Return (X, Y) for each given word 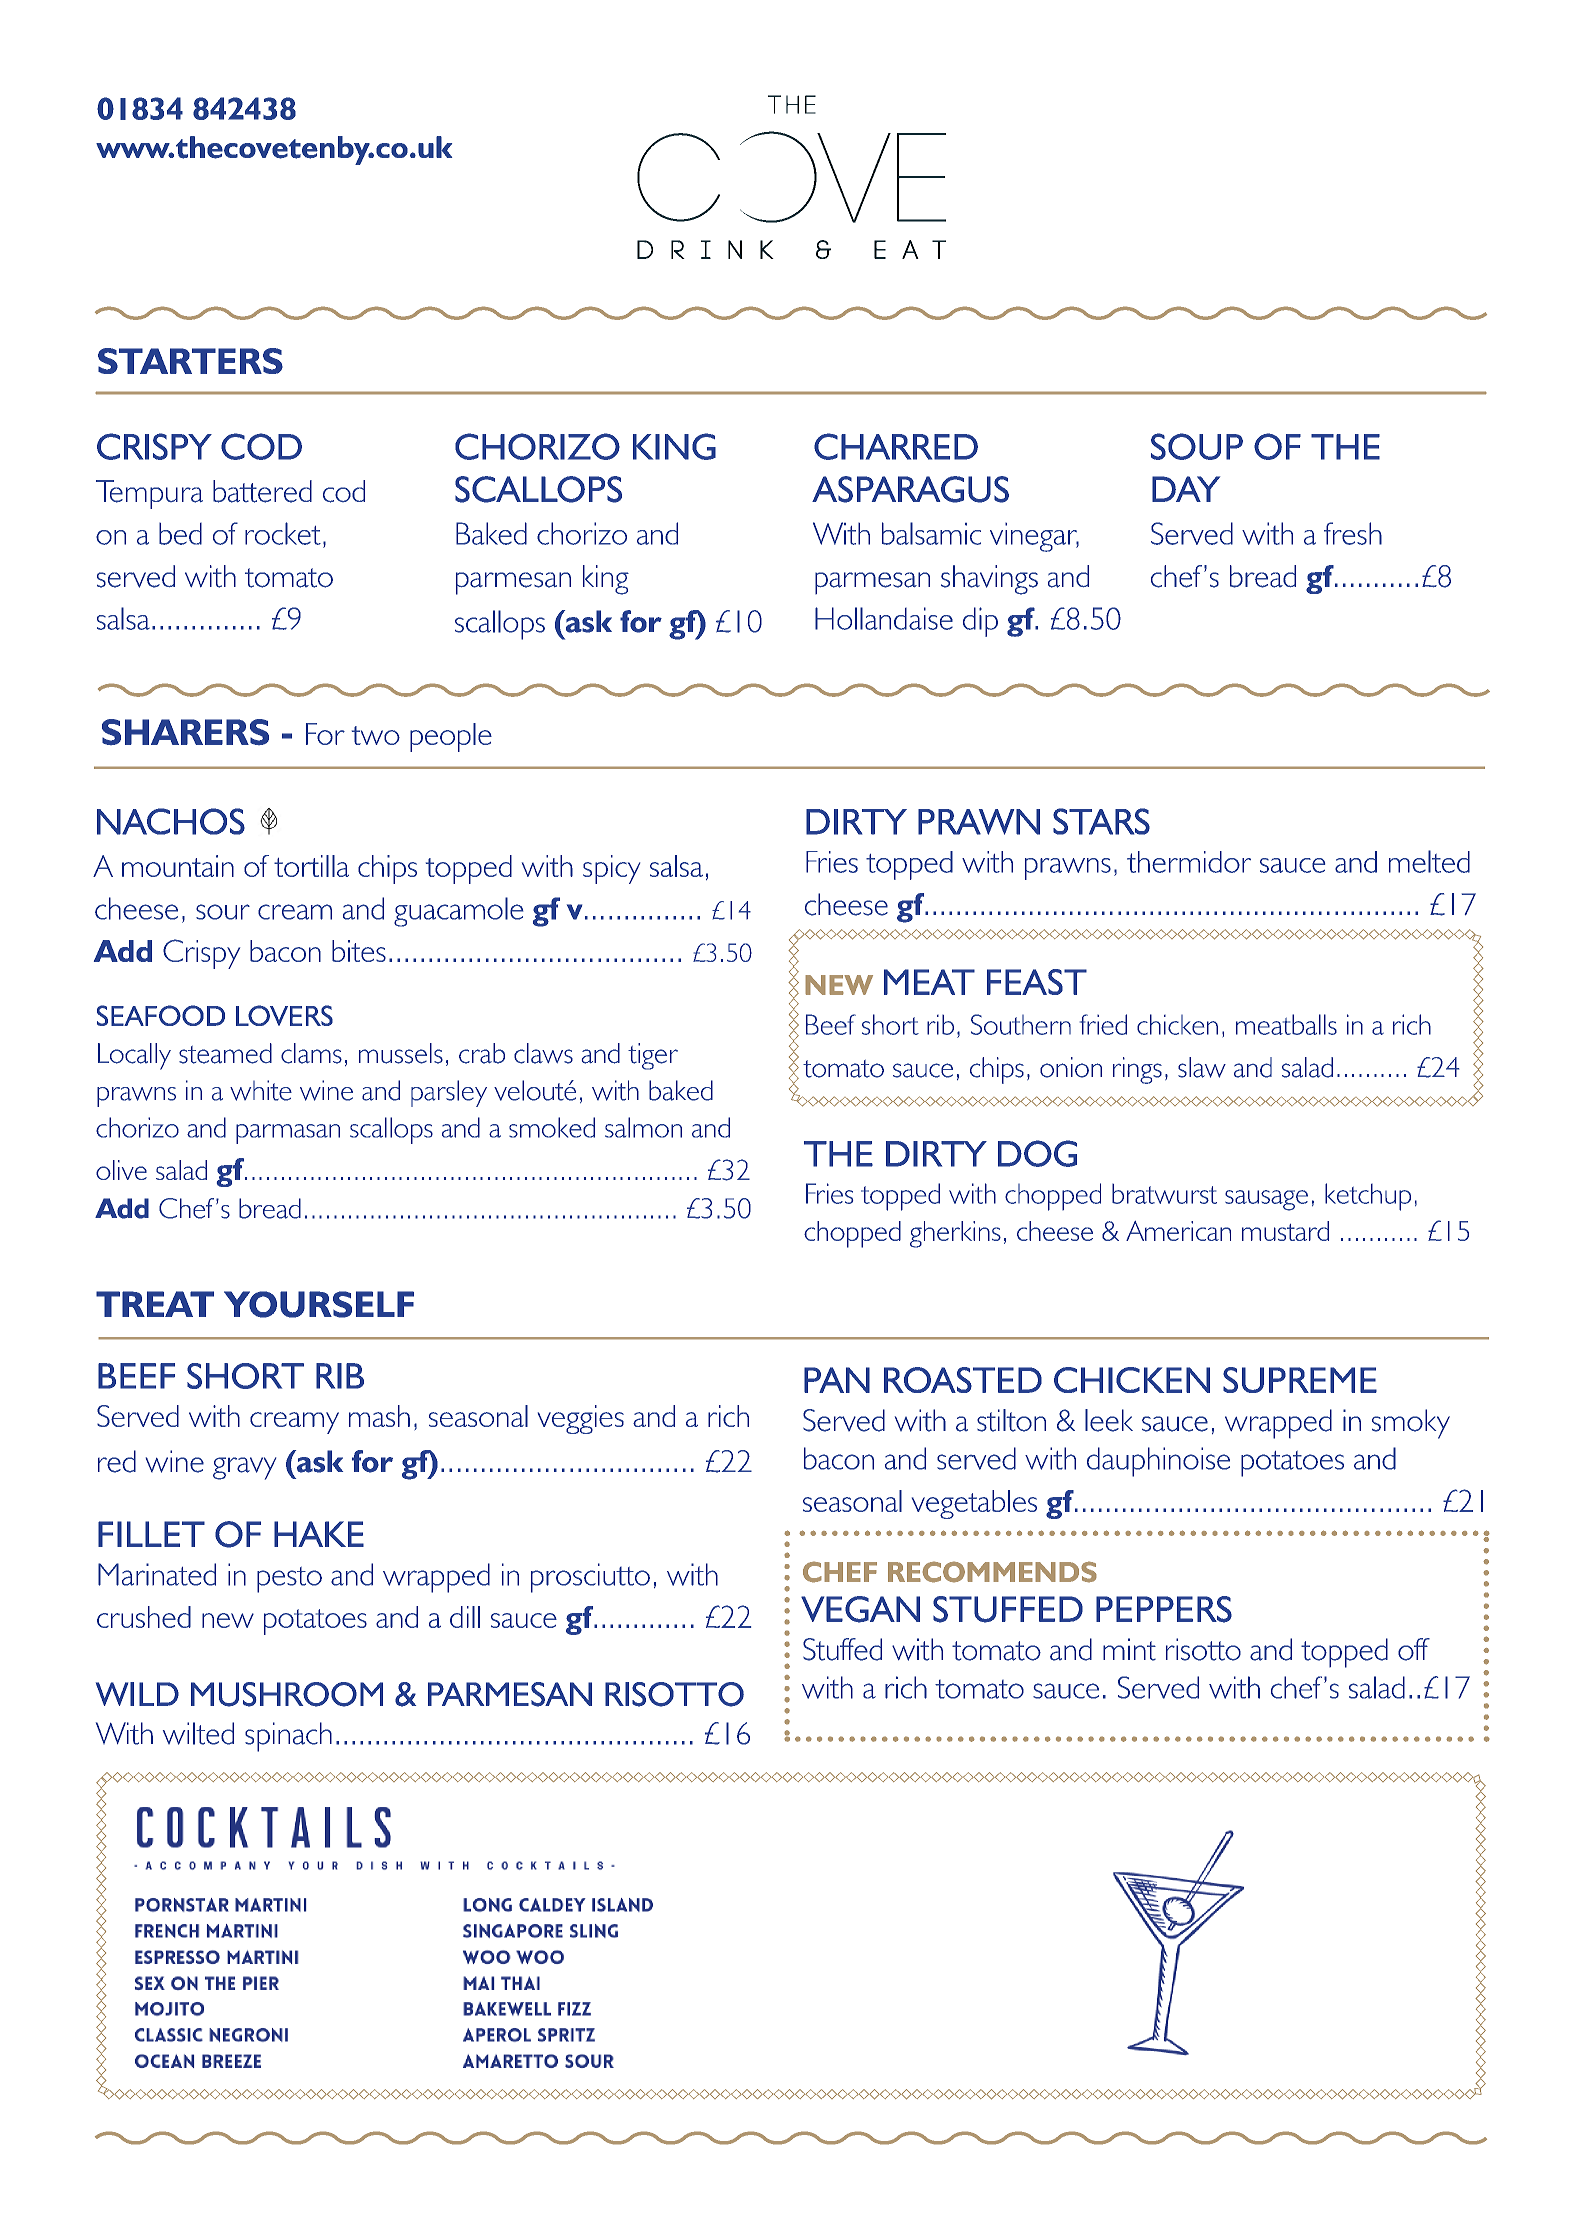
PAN (837, 1380)
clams (311, 1053)
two (376, 735)
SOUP (1197, 446)
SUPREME (1300, 1380)
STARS (1101, 821)
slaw (1202, 1067)
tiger (653, 1056)
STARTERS (190, 361)
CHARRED (896, 446)
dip (980, 622)
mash (379, 1416)
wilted (198, 1733)
